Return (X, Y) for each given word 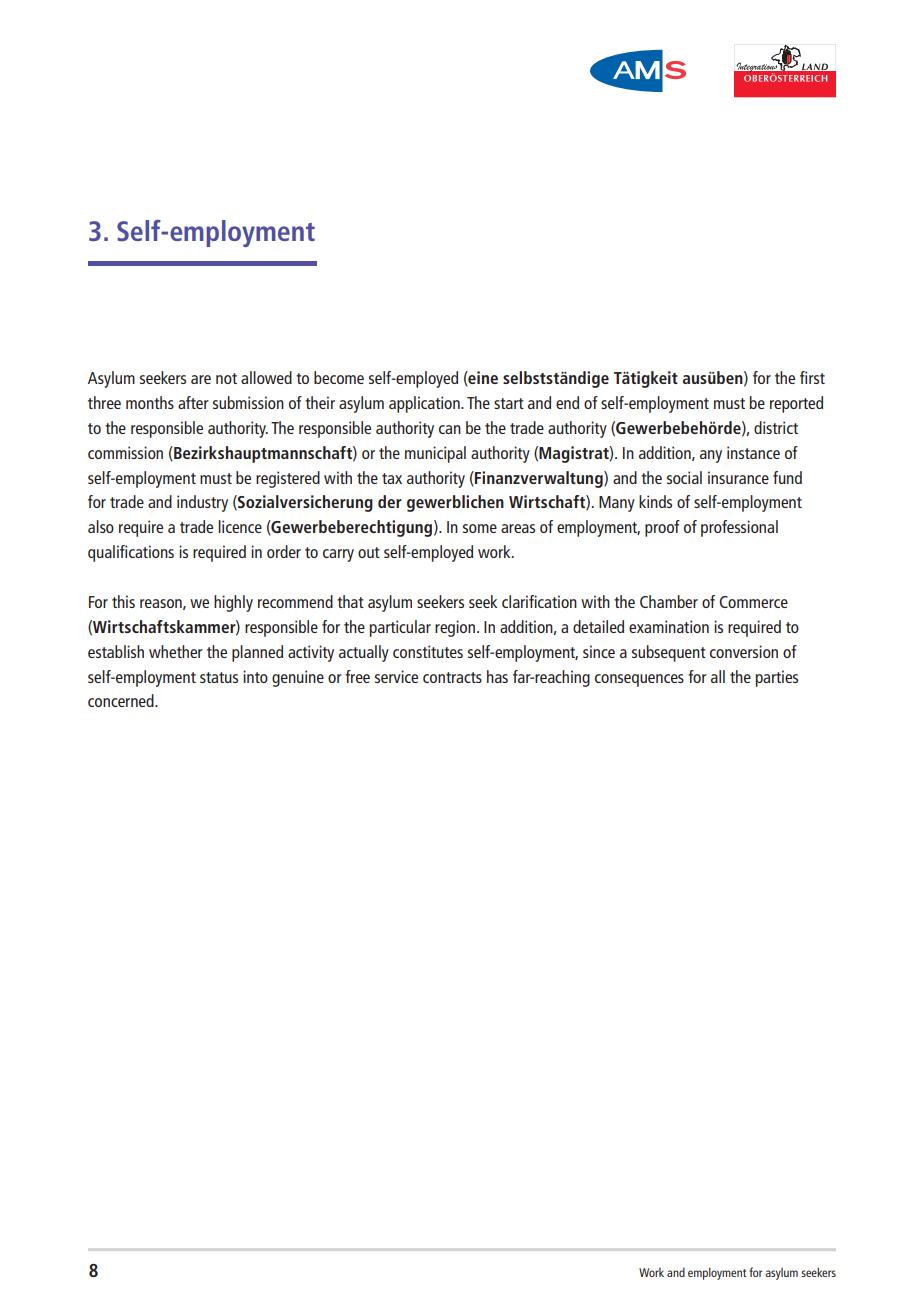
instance (753, 452)
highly (233, 603)
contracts (452, 677)
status (219, 677)
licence (240, 526)
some (480, 528)
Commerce (753, 602)
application (425, 404)
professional (739, 528)
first (812, 377)
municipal (435, 454)
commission (125, 452)
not (226, 378)
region (455, 628)
